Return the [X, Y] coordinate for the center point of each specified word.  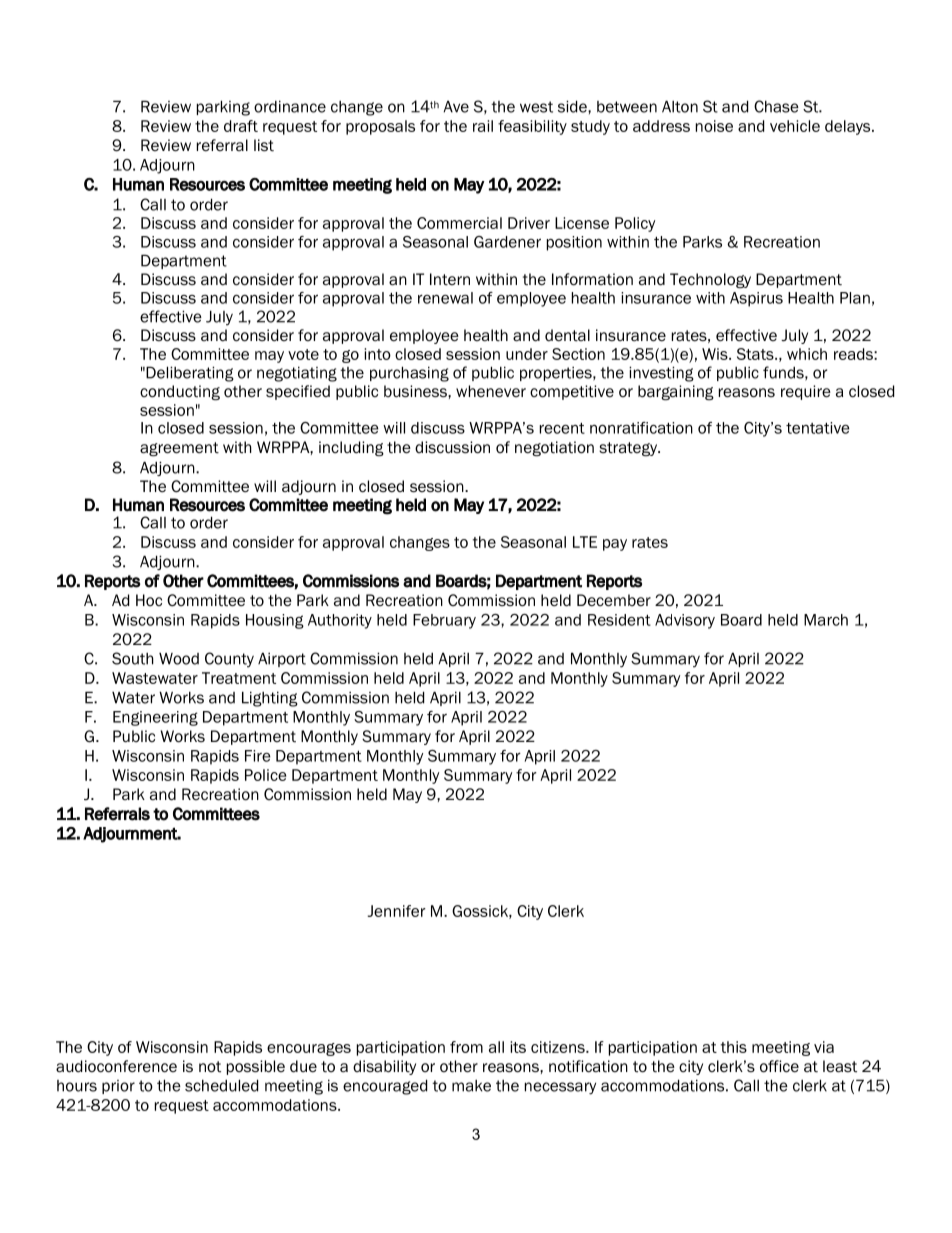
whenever [491, 391]
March [826, 620]
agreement [179, 449]
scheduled [221, 1085]
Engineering [155, 718]
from [466, 1047]
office [779, 1066]
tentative [818, 428]
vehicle [795, 126]
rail [483, 126]
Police [265, 775]
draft [241, 126]
